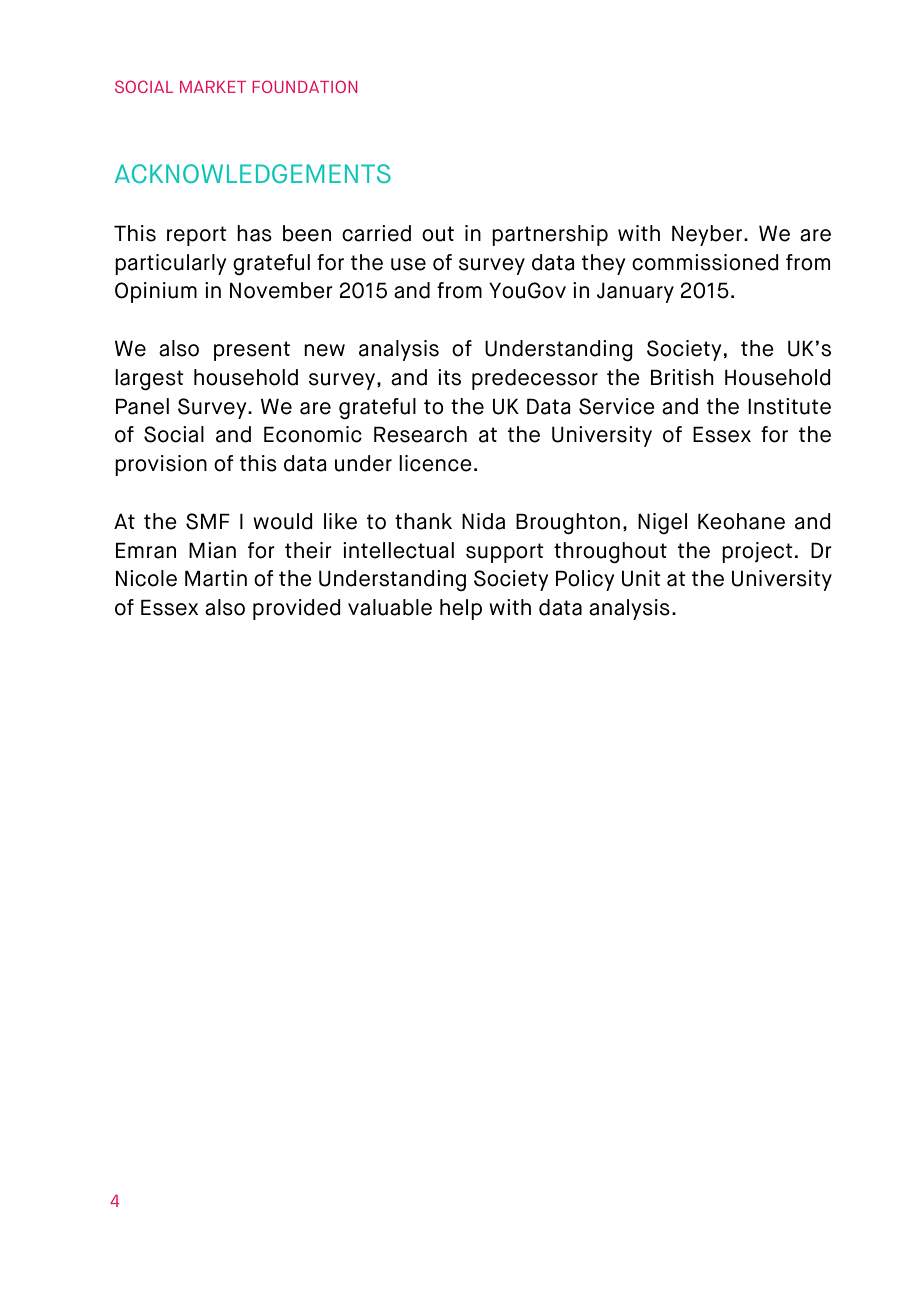  I want to click on particularly, so click(170, 264).
